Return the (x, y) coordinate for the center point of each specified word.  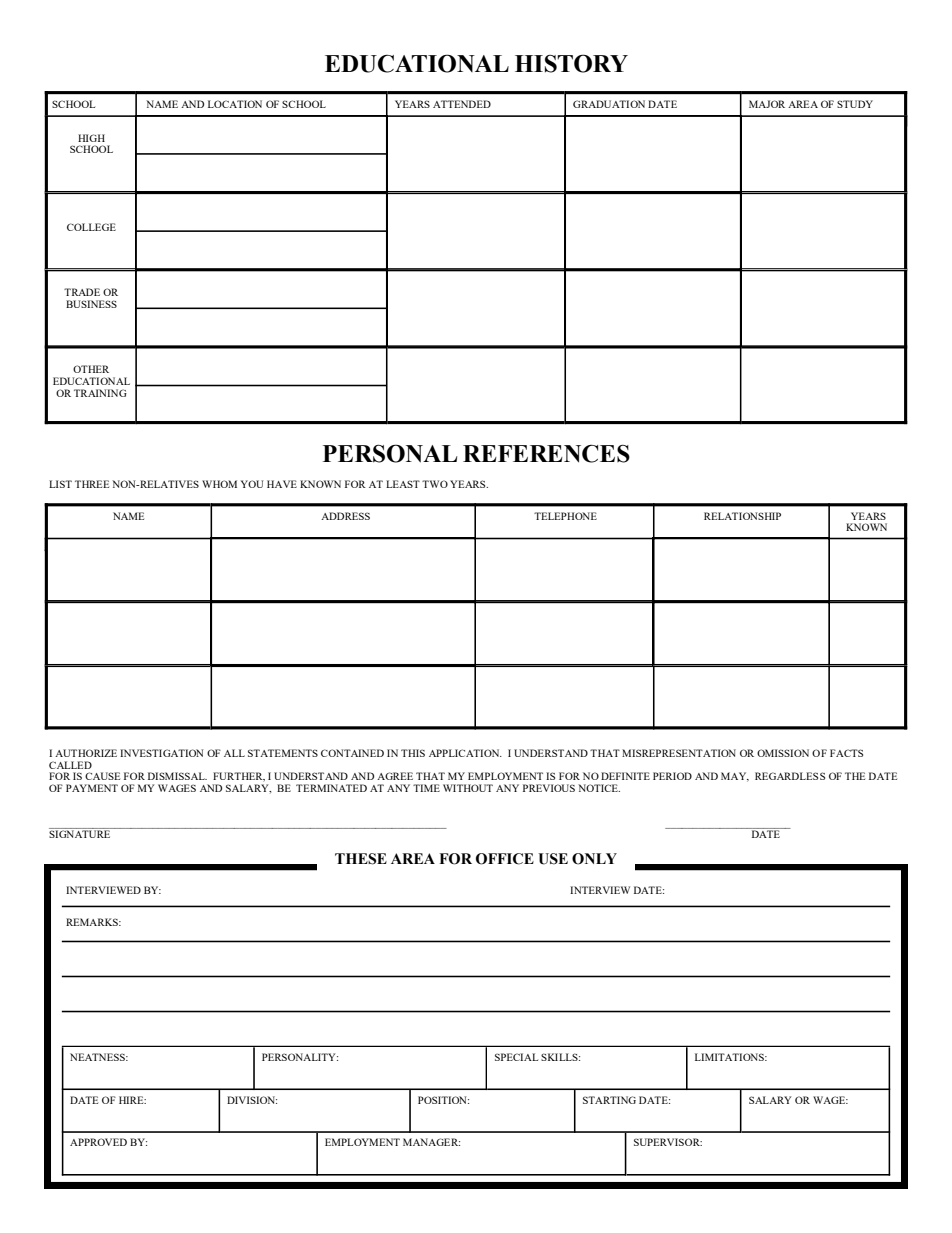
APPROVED (98, 1142)
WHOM (219, 484)
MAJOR (767, 104)
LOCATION (235, 104)
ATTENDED (462, 104)
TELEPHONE (565, 516)
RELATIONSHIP (742, 516)
